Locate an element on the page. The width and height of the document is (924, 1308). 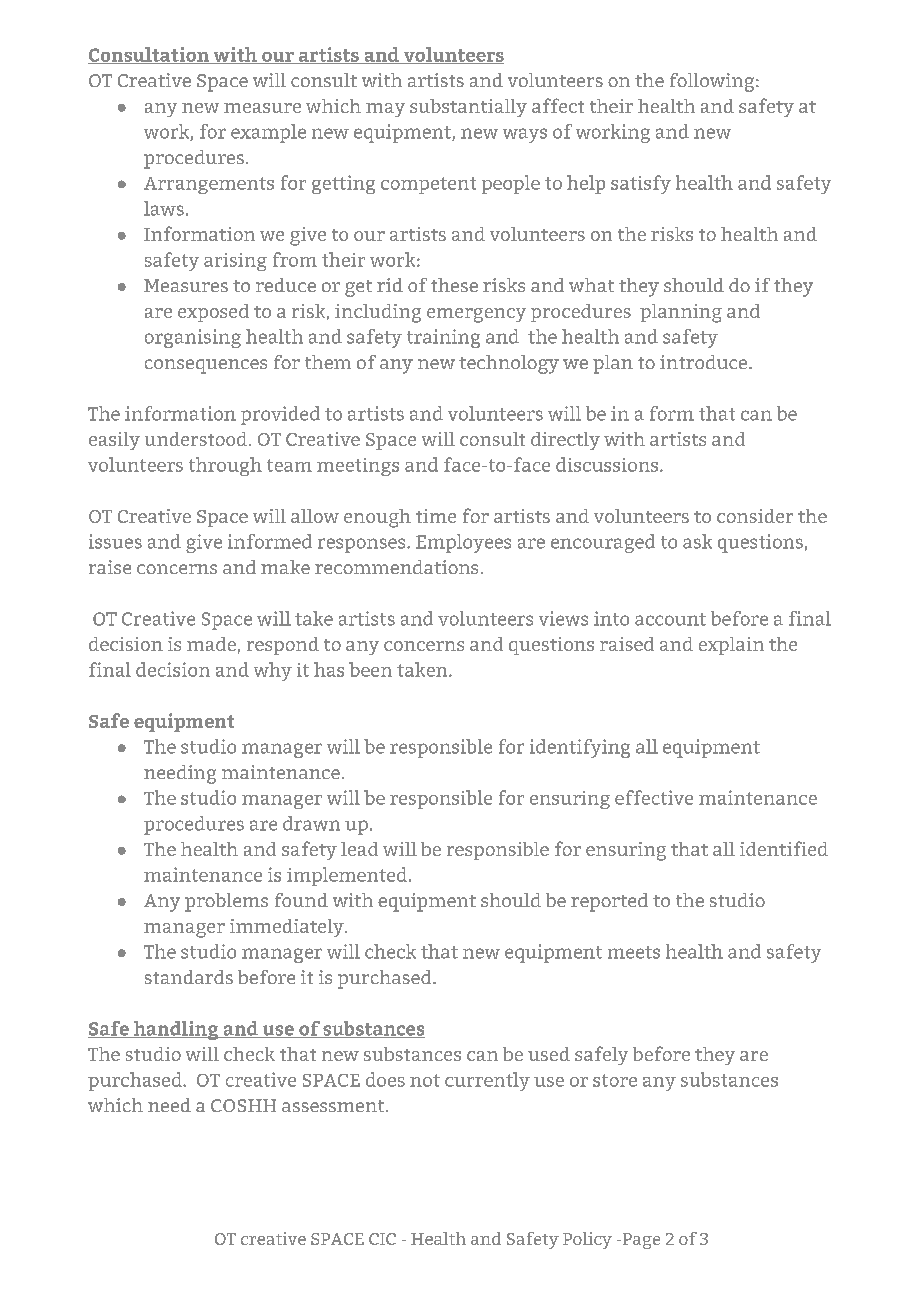
COSHH is located at coordinates (243, 1105).
